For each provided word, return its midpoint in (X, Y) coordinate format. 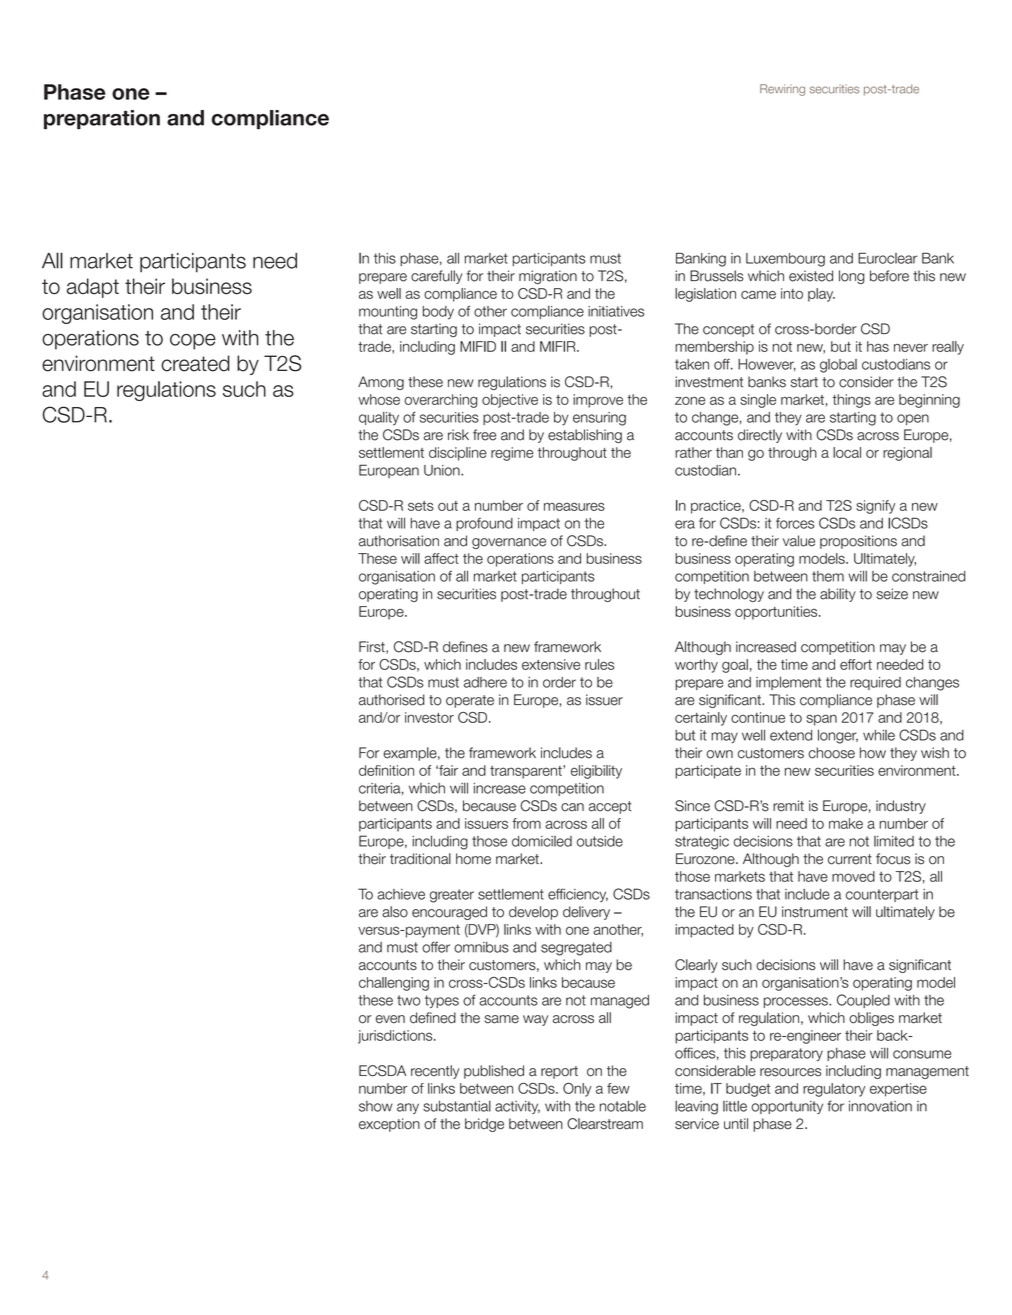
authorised (392, 700)
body (438, 313)
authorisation (399, 541)
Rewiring (782, 90)
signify (875, 507)
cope (193, 342)
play (821, 295)
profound (484, 524)
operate (470, 701)
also (395, 912)
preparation (102, 119)
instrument (815, 912)
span (821, 720)
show (376, 1106)
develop (533, 913)
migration (548, 277)
